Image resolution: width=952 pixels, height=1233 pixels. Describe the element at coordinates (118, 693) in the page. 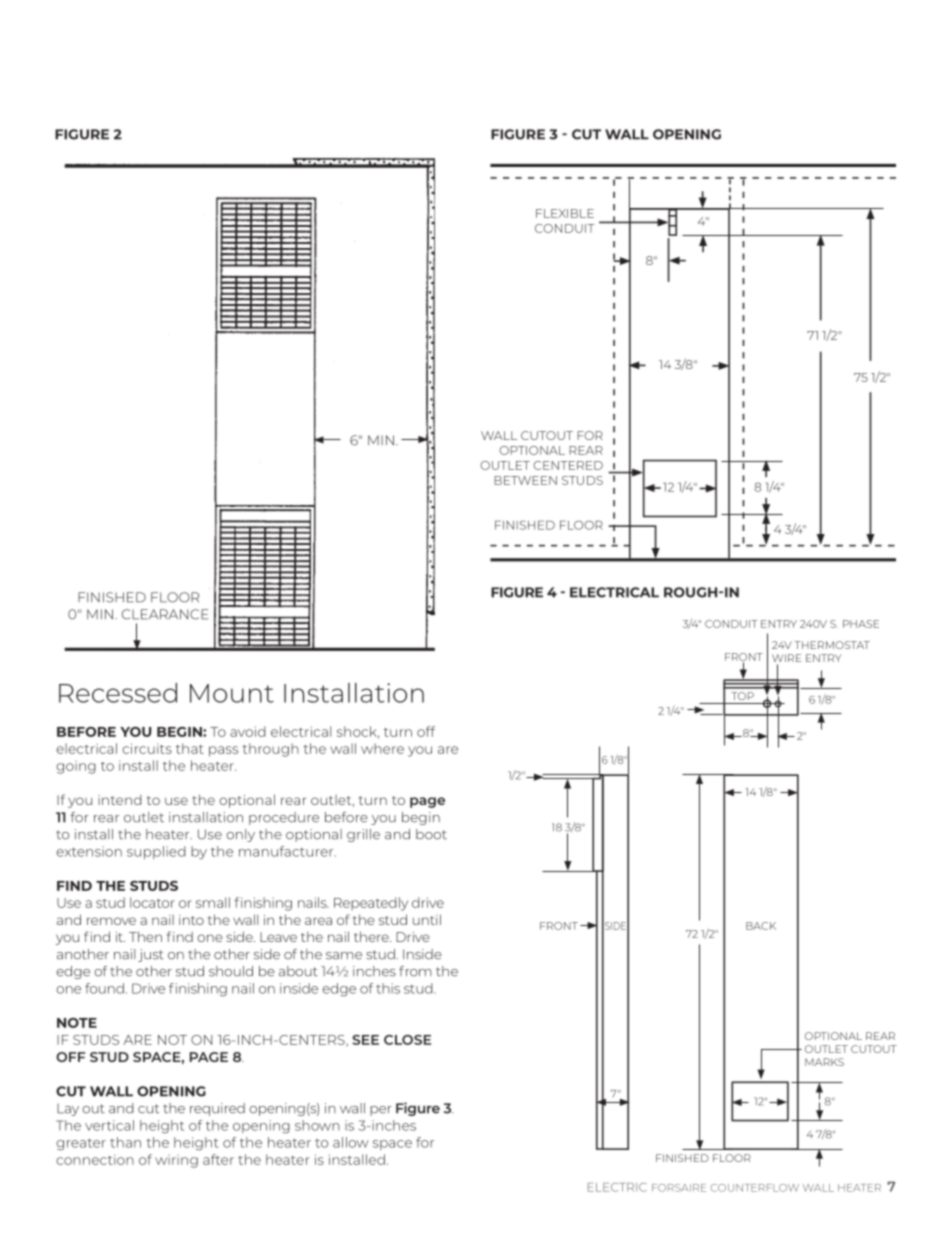

I see `Recessed` at that location.
